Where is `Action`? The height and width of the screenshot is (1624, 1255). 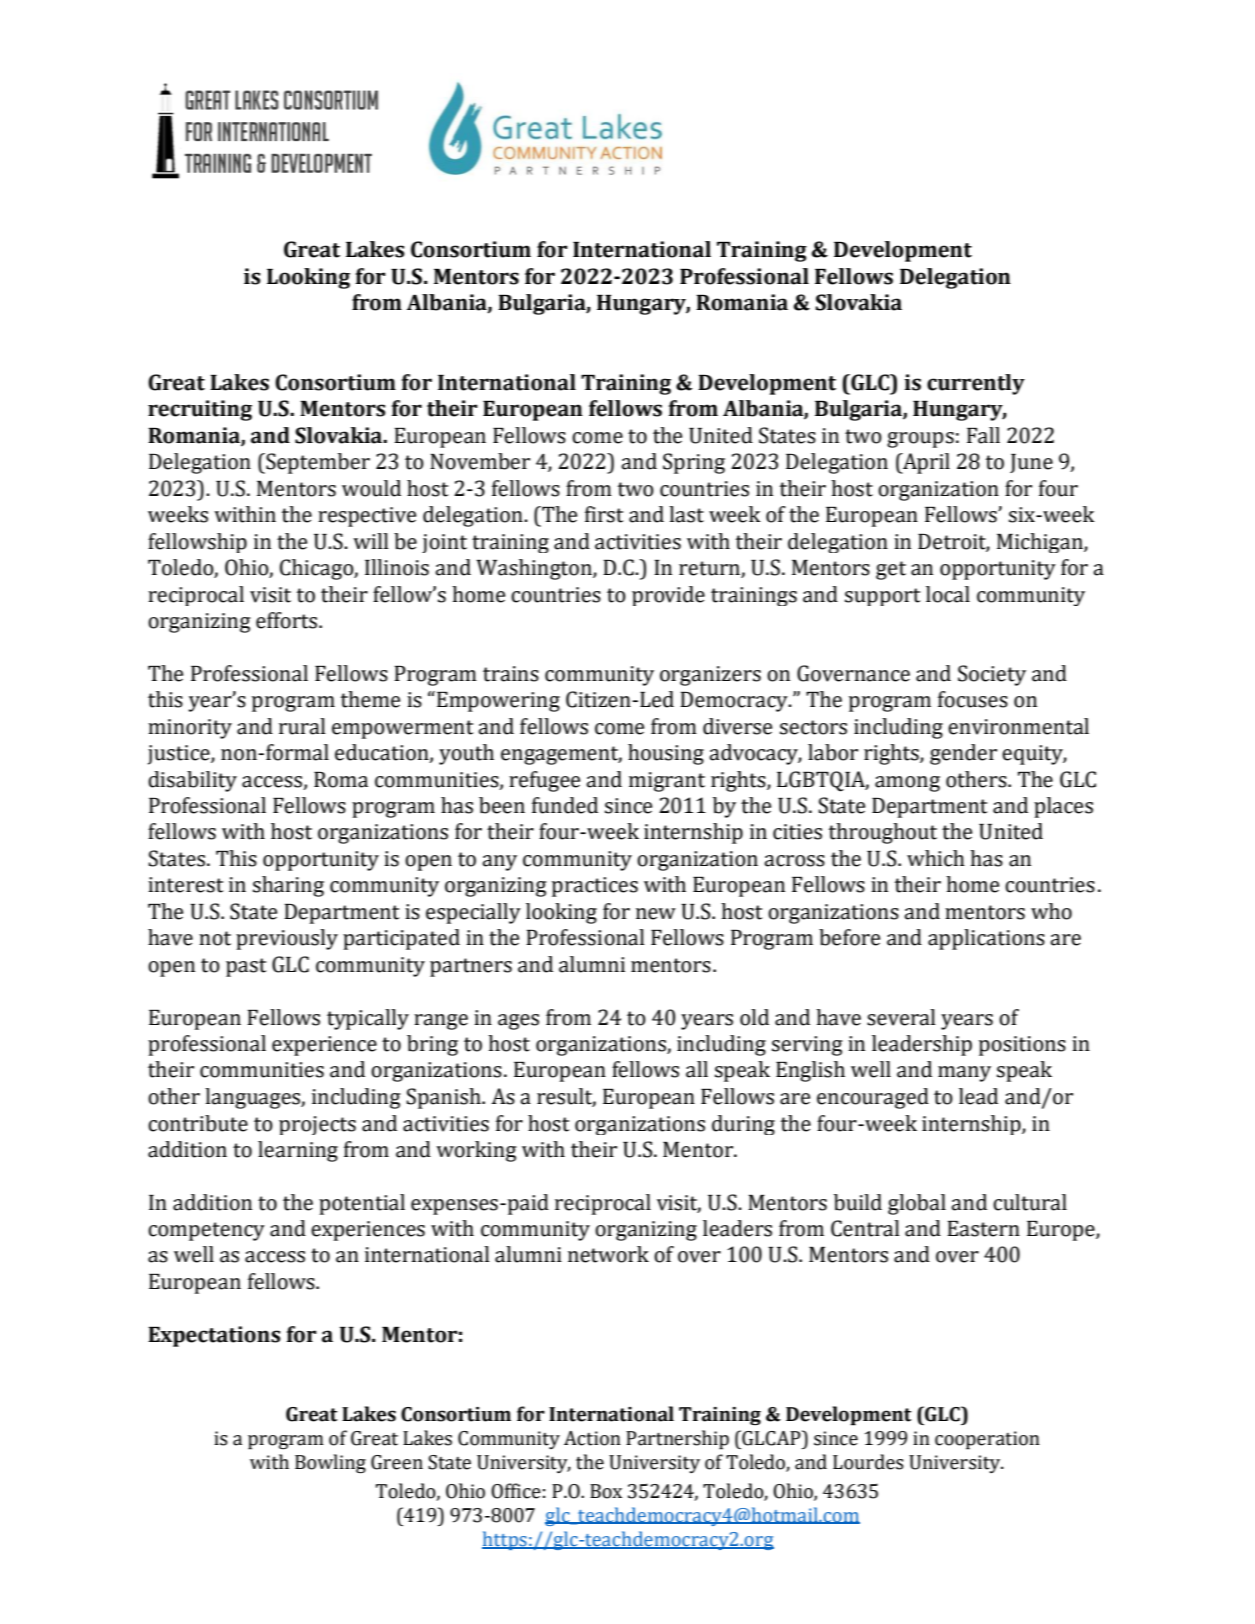
Action is located at coordinates (592, 1438).
